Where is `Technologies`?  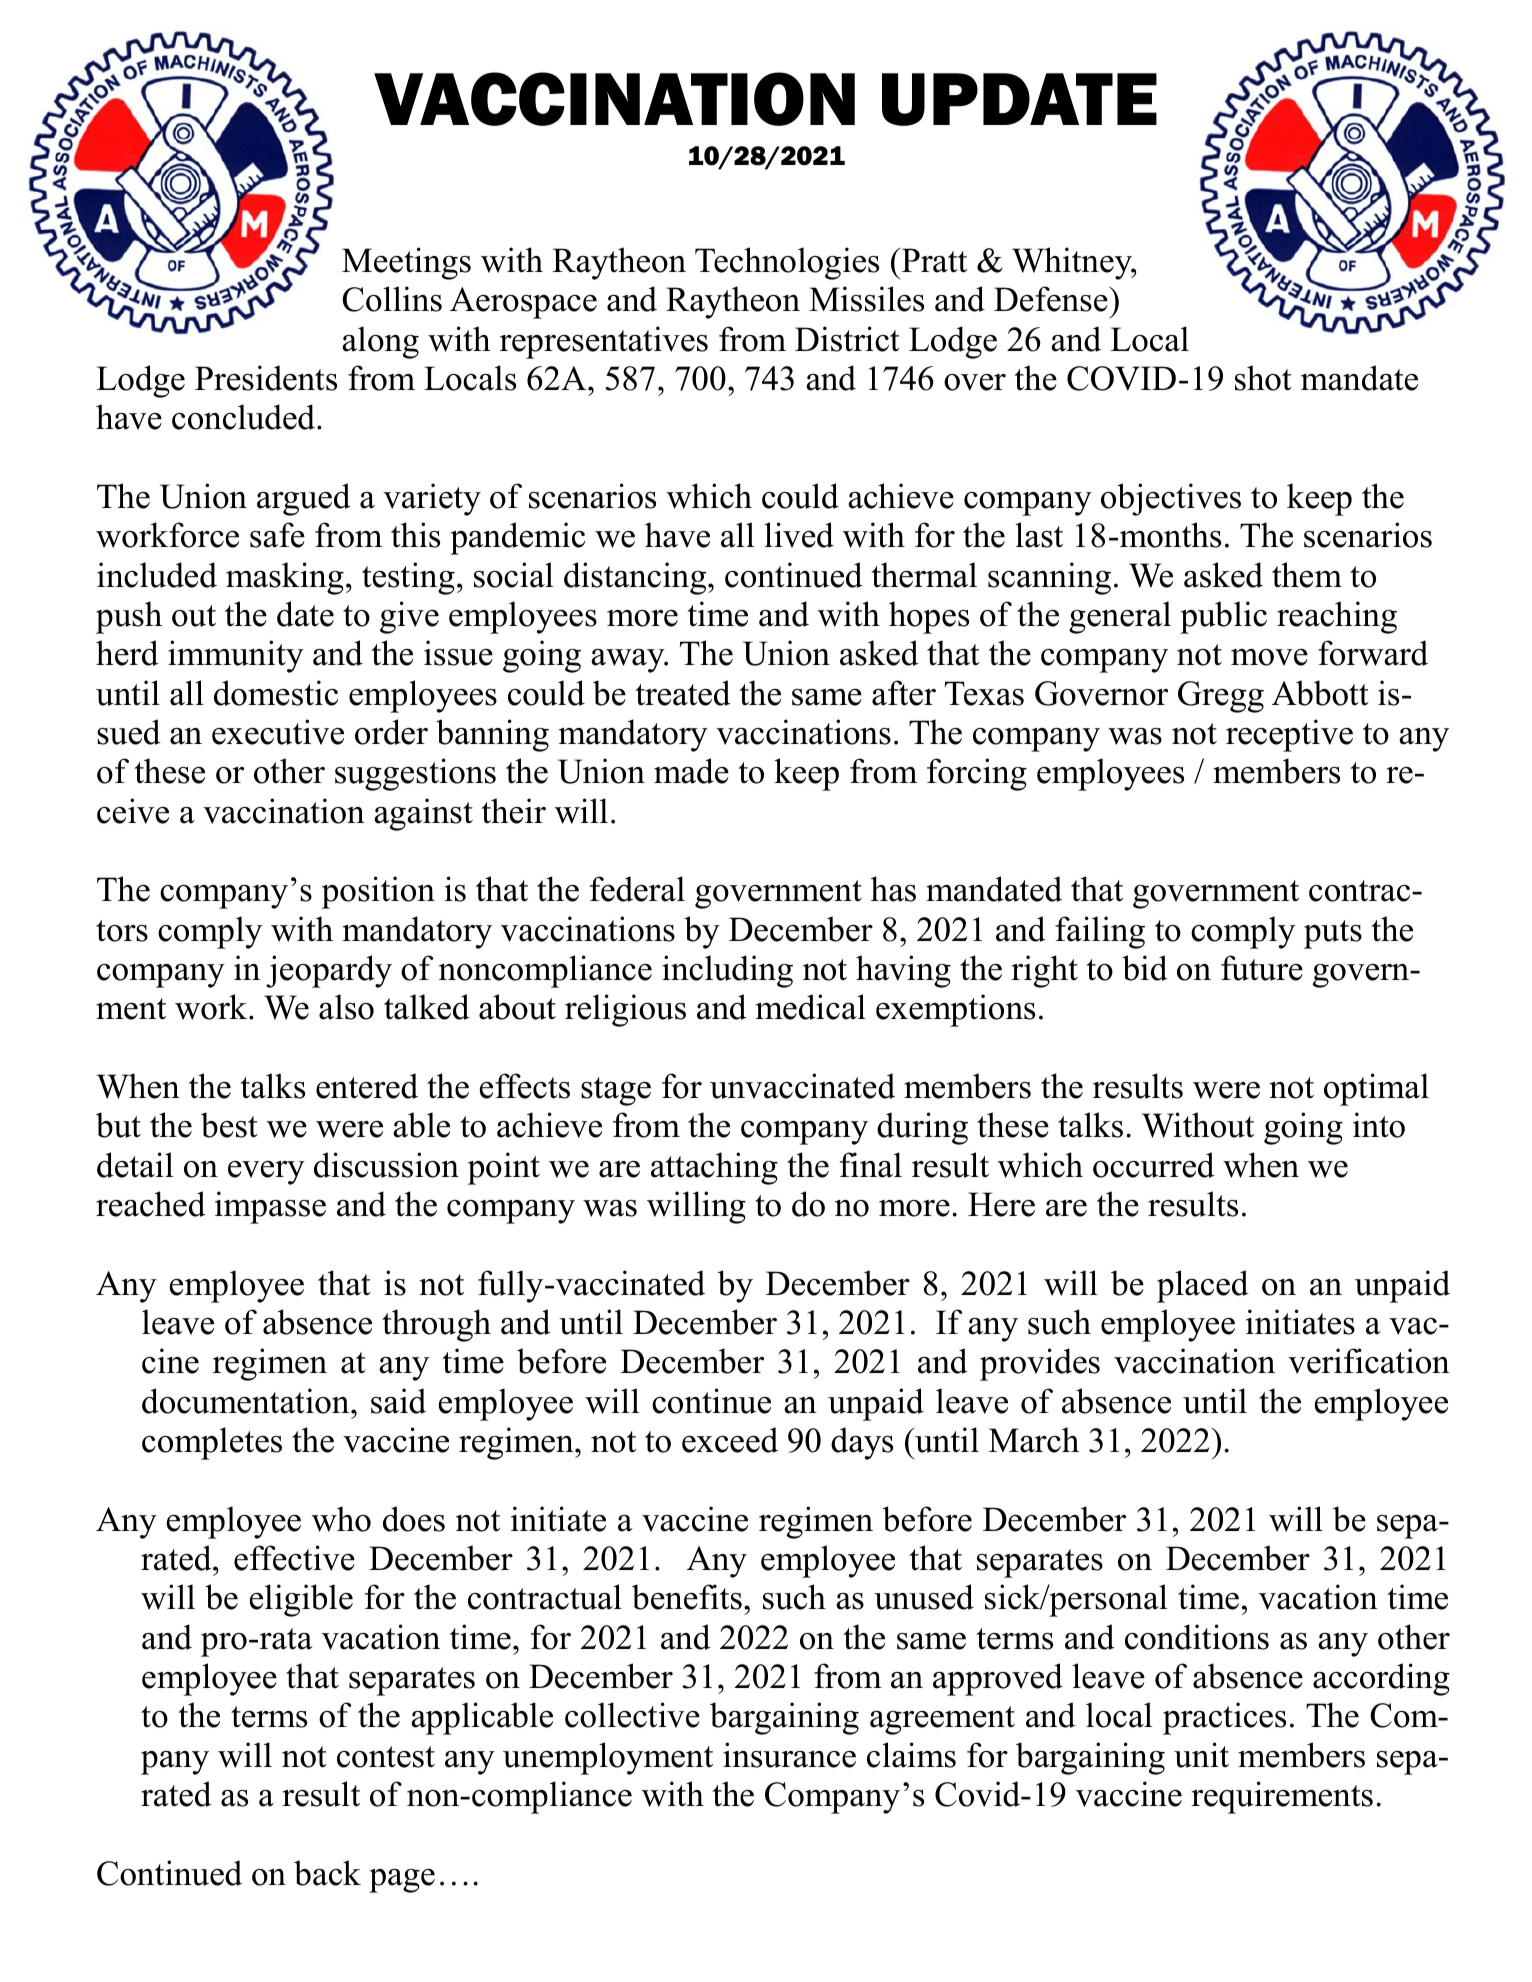 Technologies is located at coordinates (787, 263).
